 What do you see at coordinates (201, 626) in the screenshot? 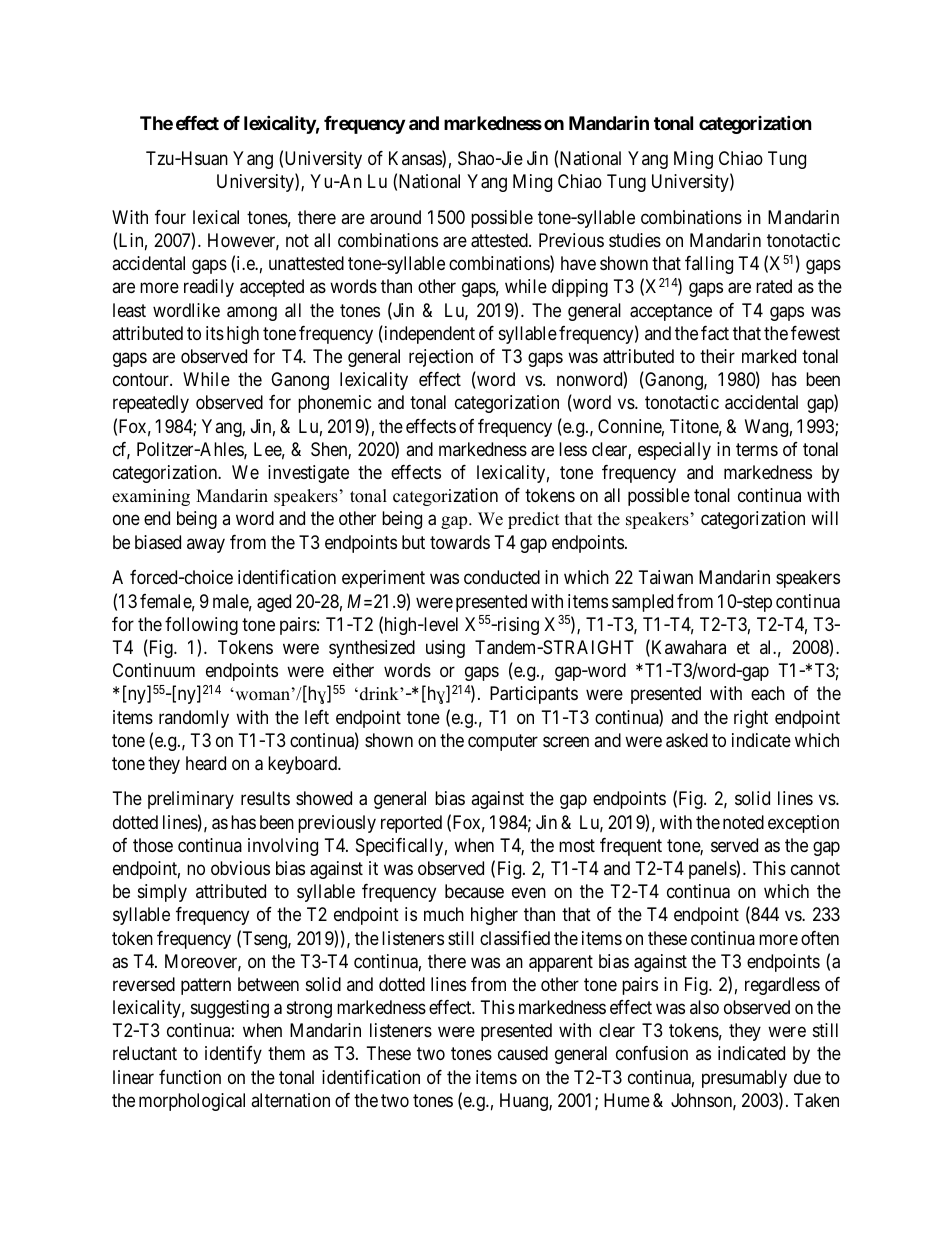
I see `following` at bounding box center [201, 626].
